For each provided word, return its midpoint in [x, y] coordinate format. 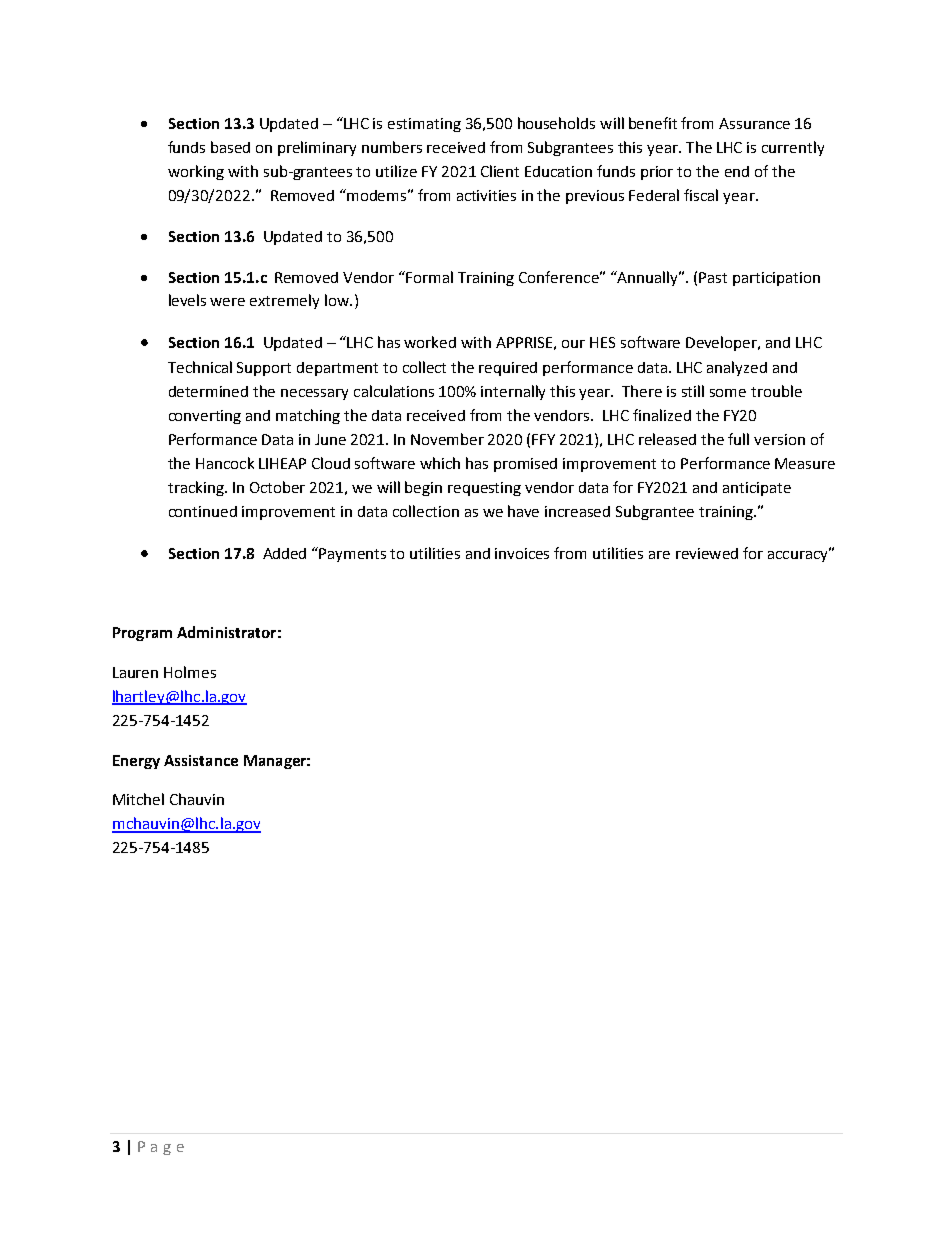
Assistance [201, 760]
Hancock [225, 463]
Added [284, 553]
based [230, 147]
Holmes [190, 672]
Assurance [754, 123]
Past [713, 277]
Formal [429, 277]
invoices [522, 553]
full [738, 439]
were [227, 302]
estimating [424, 125]
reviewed [707, 553]
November [447, 439]
